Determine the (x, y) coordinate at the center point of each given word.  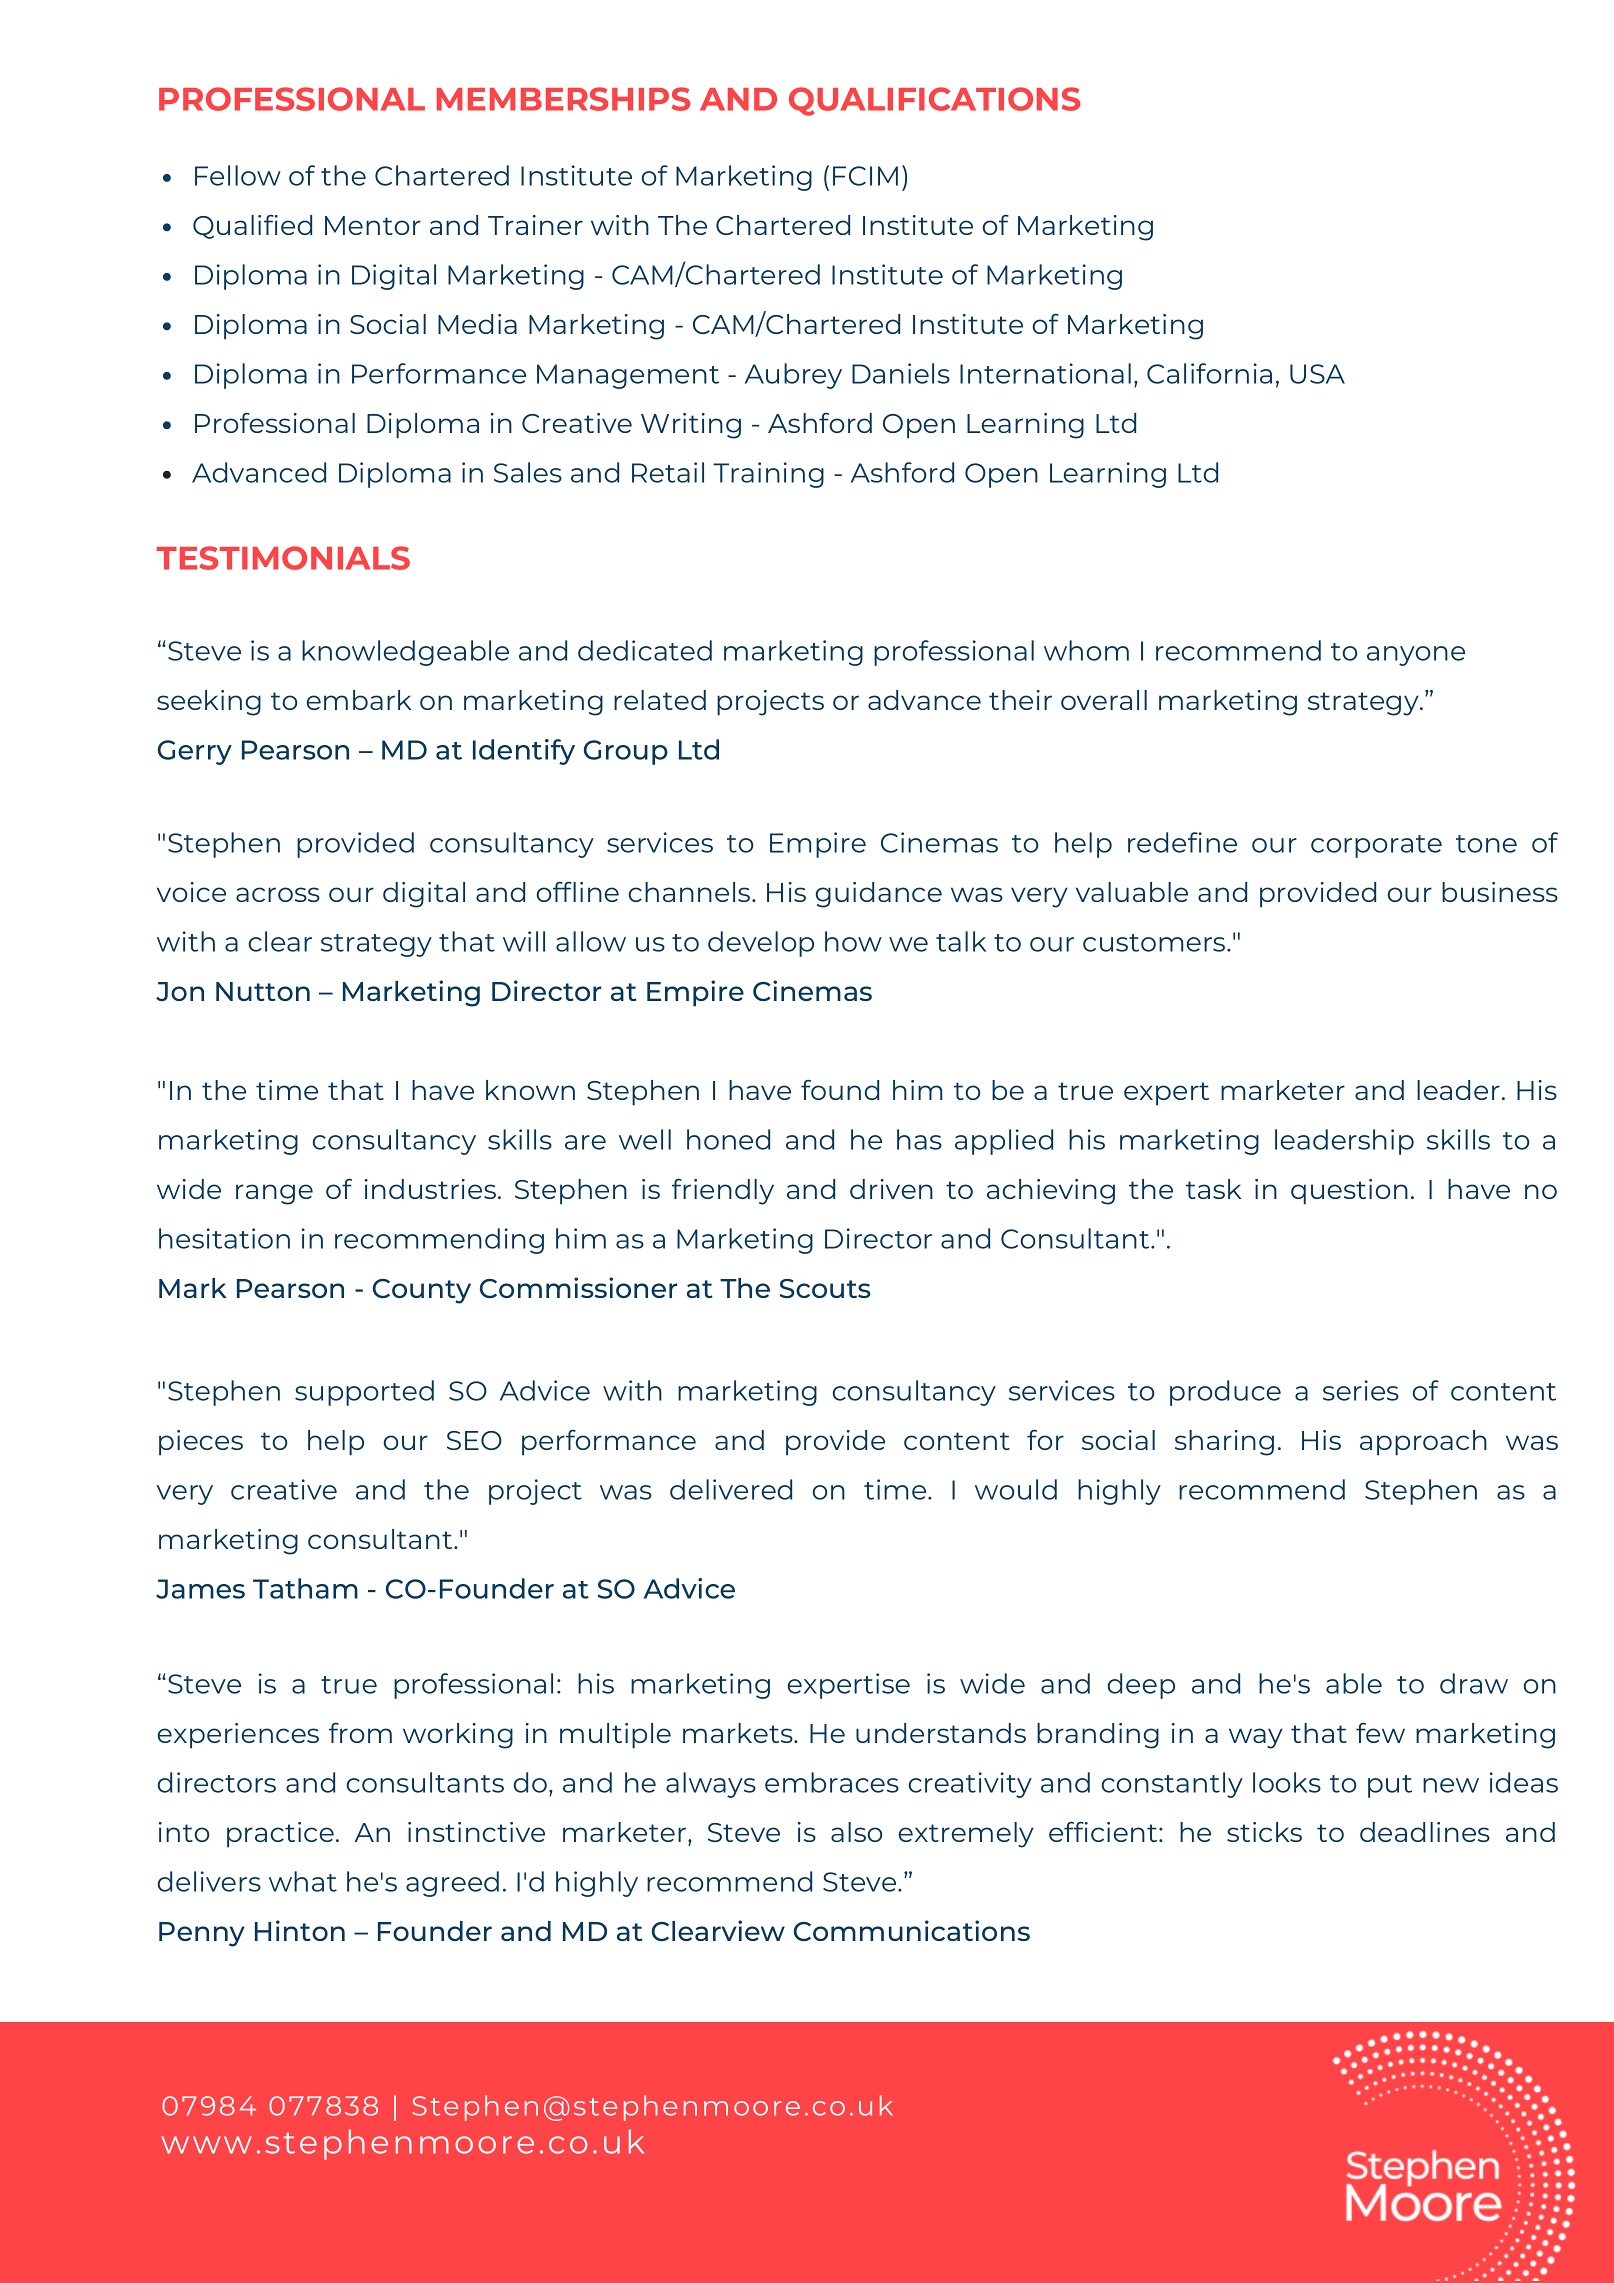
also (856, 1832)
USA (1317, 374)
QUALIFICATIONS (934, 101)
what (303, 1881)
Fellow (238, 175)
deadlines (1425, 1832)
